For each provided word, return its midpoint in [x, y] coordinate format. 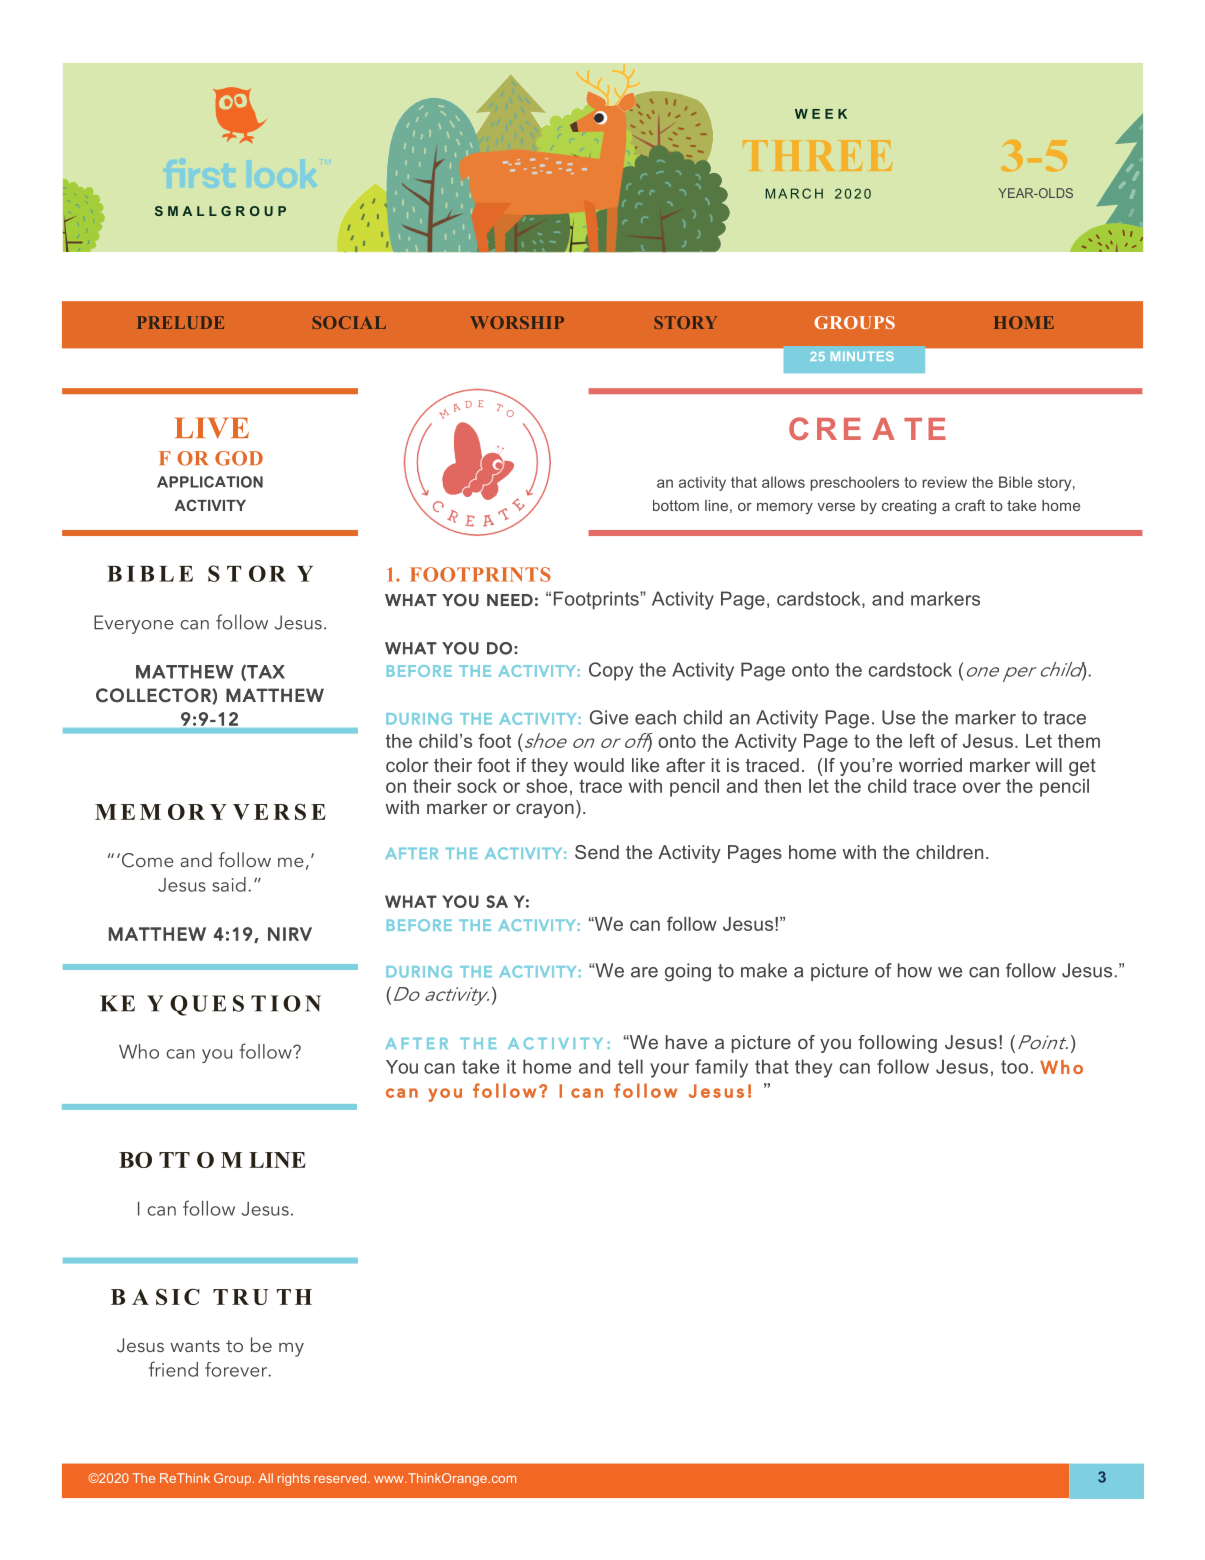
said [229, 884]
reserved [340, 1478]
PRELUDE [180, 322]
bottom [676, 505]
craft [970, 505]
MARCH [794, 193]
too [1014, 1067]
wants [195, 1346]
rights [294, 1479]
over [982, 787]
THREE [817, 155]
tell [630, 1066]
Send [597, 852]
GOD [239, 458]
